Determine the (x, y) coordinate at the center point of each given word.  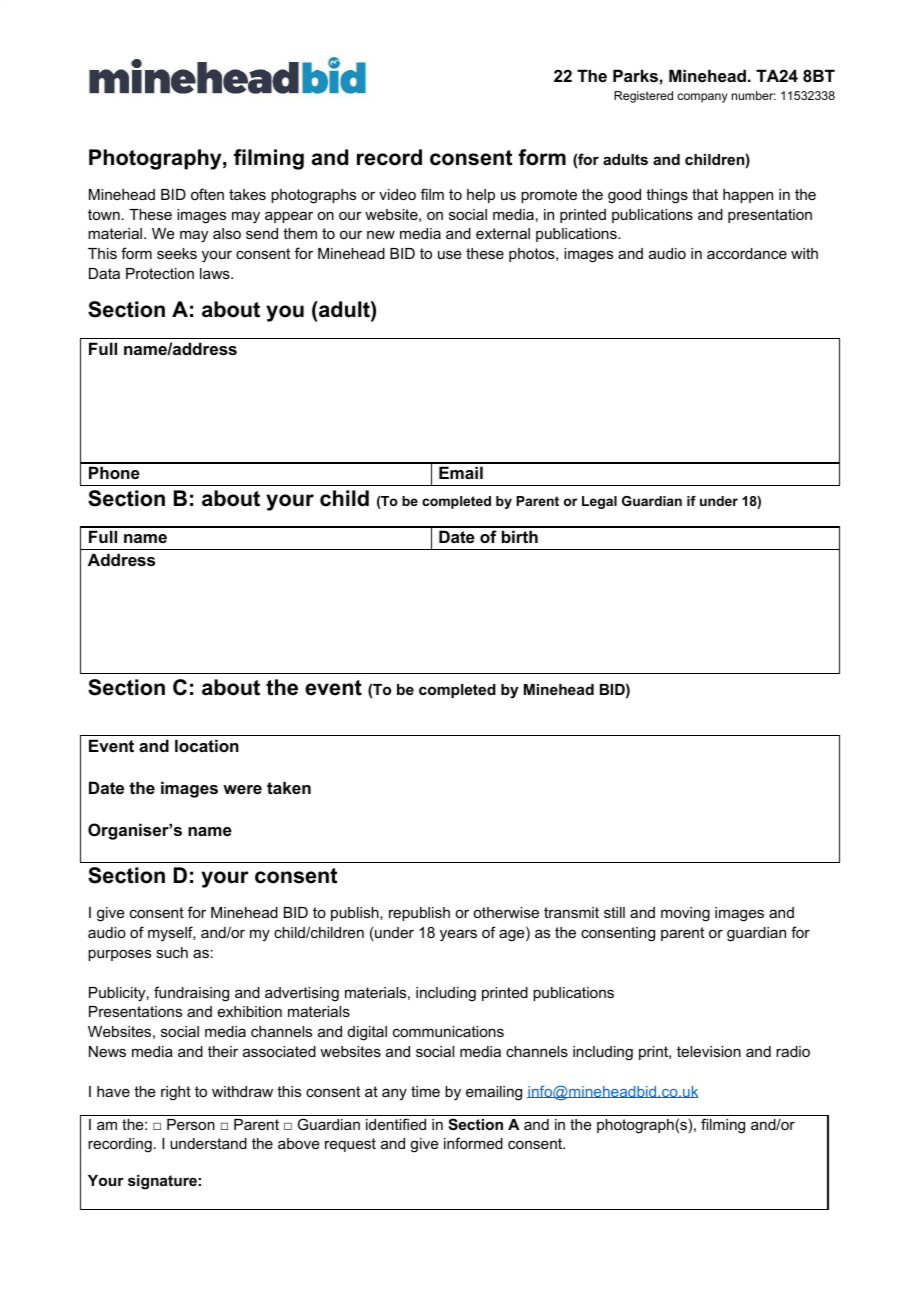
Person (191, 1124)
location (207, 745)
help (481, 196)
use (450, 254)
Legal (599, 502)
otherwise (506, 912)
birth (520, 536)
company (702, 98)
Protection (160, 273)
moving (685, 914)
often (207, 194)
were (242, 789)
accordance (747, 253)
